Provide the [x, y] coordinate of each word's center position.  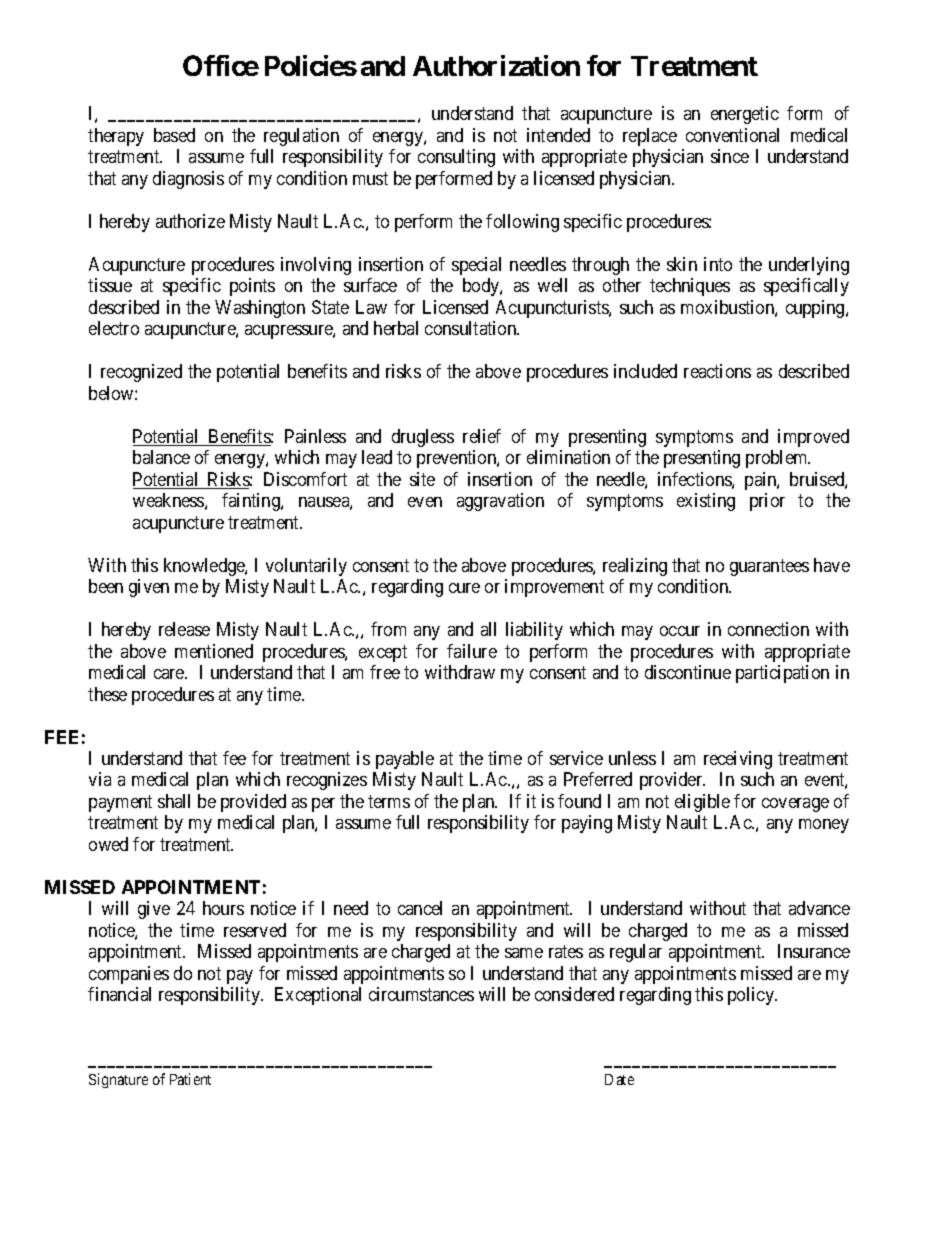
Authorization [496, 65]
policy [752, 996]
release [184, 629]
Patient [190, 1079]
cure [464, 588]
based [174, 135]
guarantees [769, 567]
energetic [745, 115]
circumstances [421, 994]
